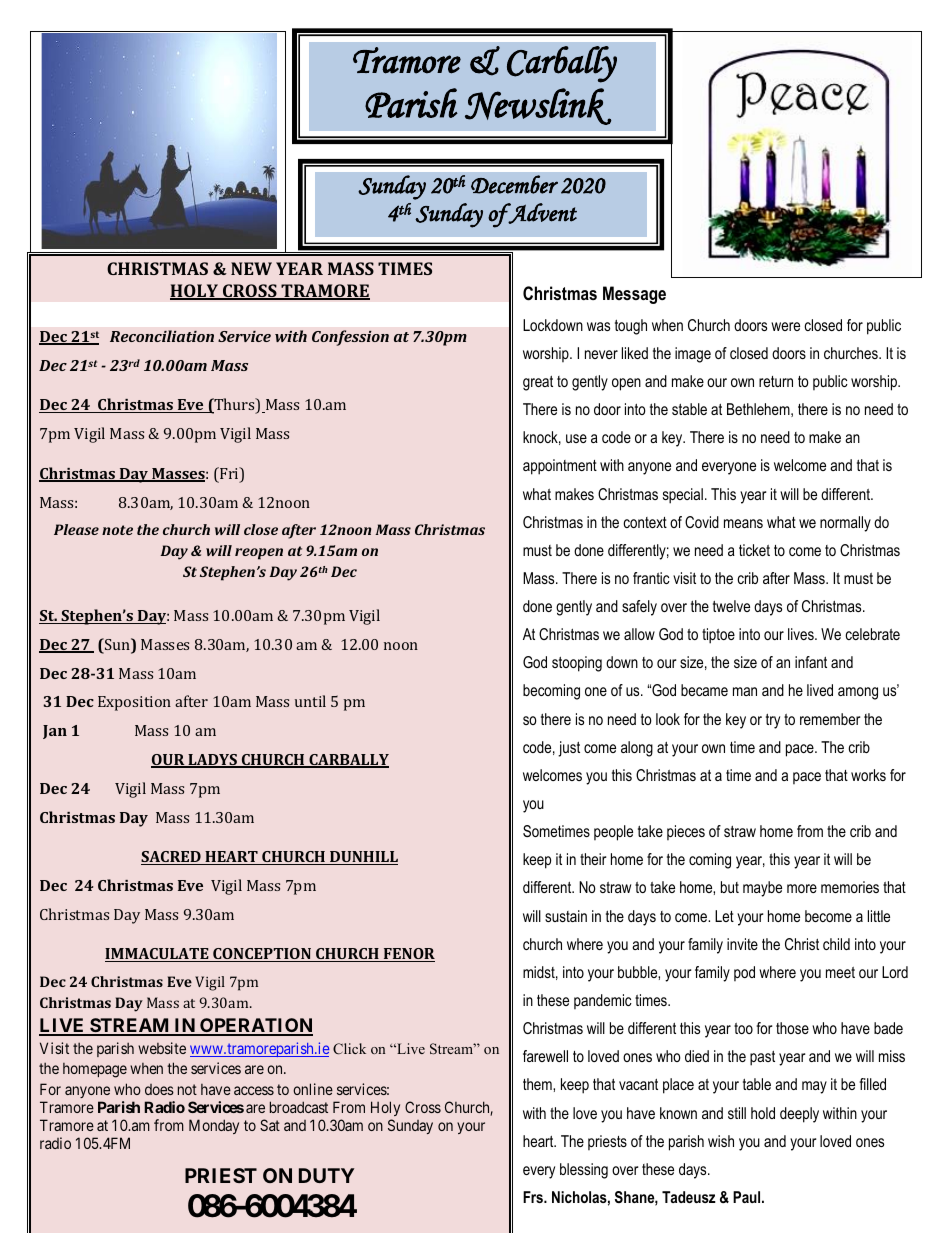 Image resolution: width=952 pixels, height=1233 pixels. What do you see at coordinates (785, 326) in the screenshot?
I see `were` at bounding box center [785, 326].
